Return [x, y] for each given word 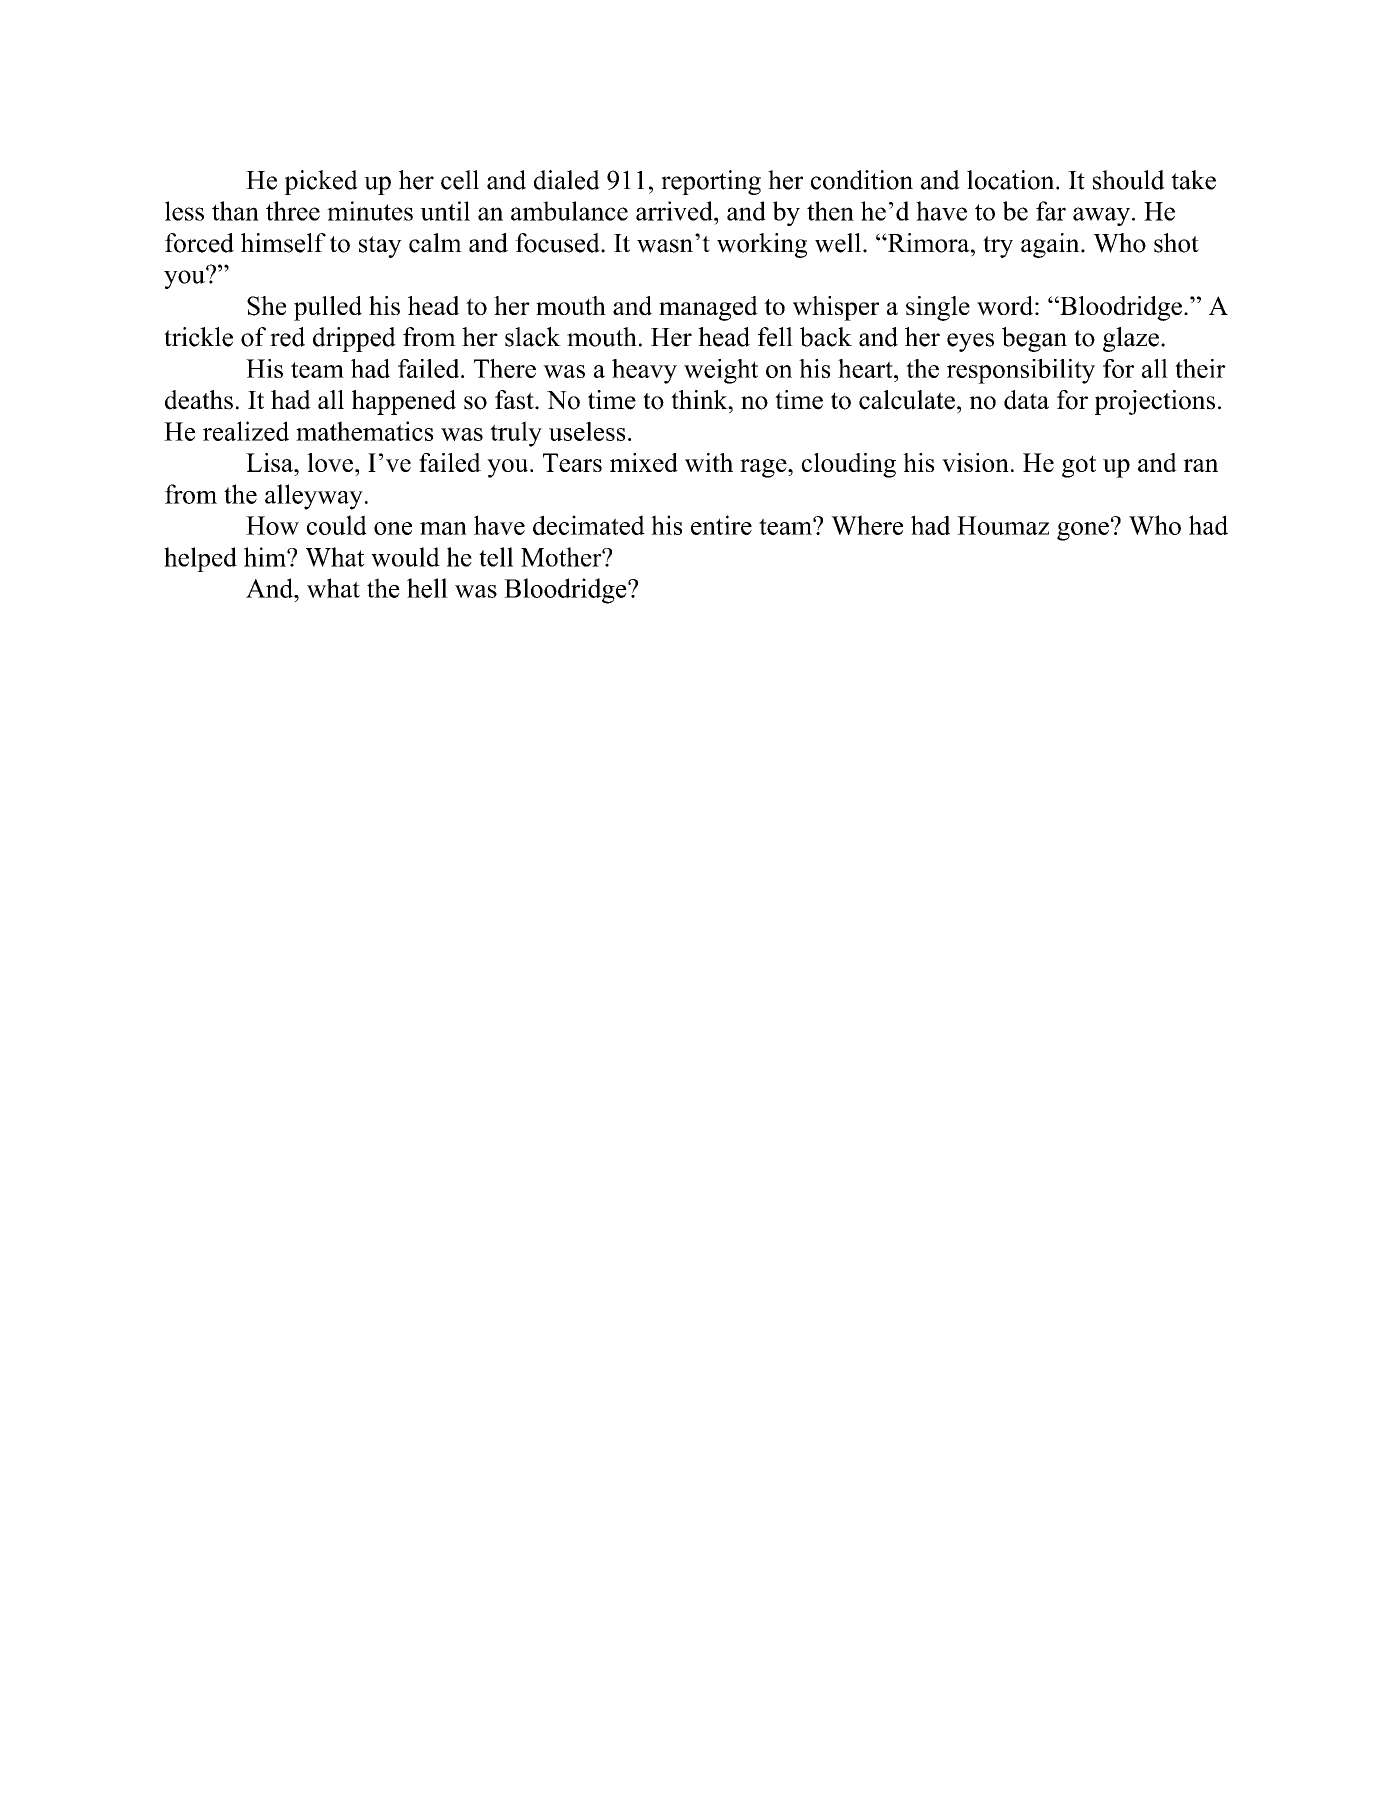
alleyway [314, 497]
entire [721, 525]
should [1129, 180]
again [1051, 245]
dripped [354, 339]
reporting [711, 182]
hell [427, 588]
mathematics [364, 431]
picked [321, 182]
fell [775, 337]
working [762, 245]
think [700, 399]
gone [1083, 531]
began [1034, 339]
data [1026, 400]
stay [380, 247]
